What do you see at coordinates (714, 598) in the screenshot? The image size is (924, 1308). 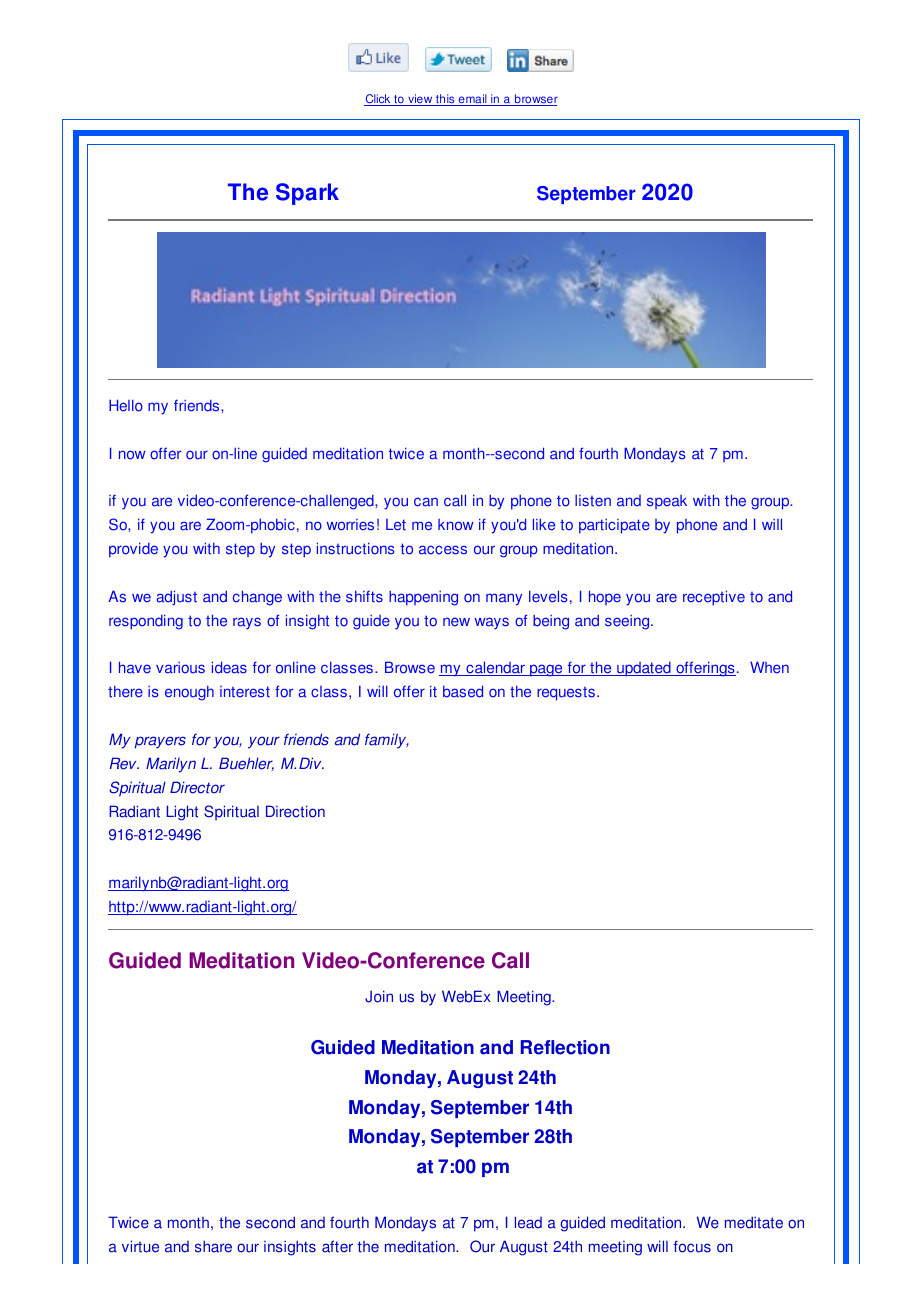 I see `receptive` at bounding box center [714, 598].
